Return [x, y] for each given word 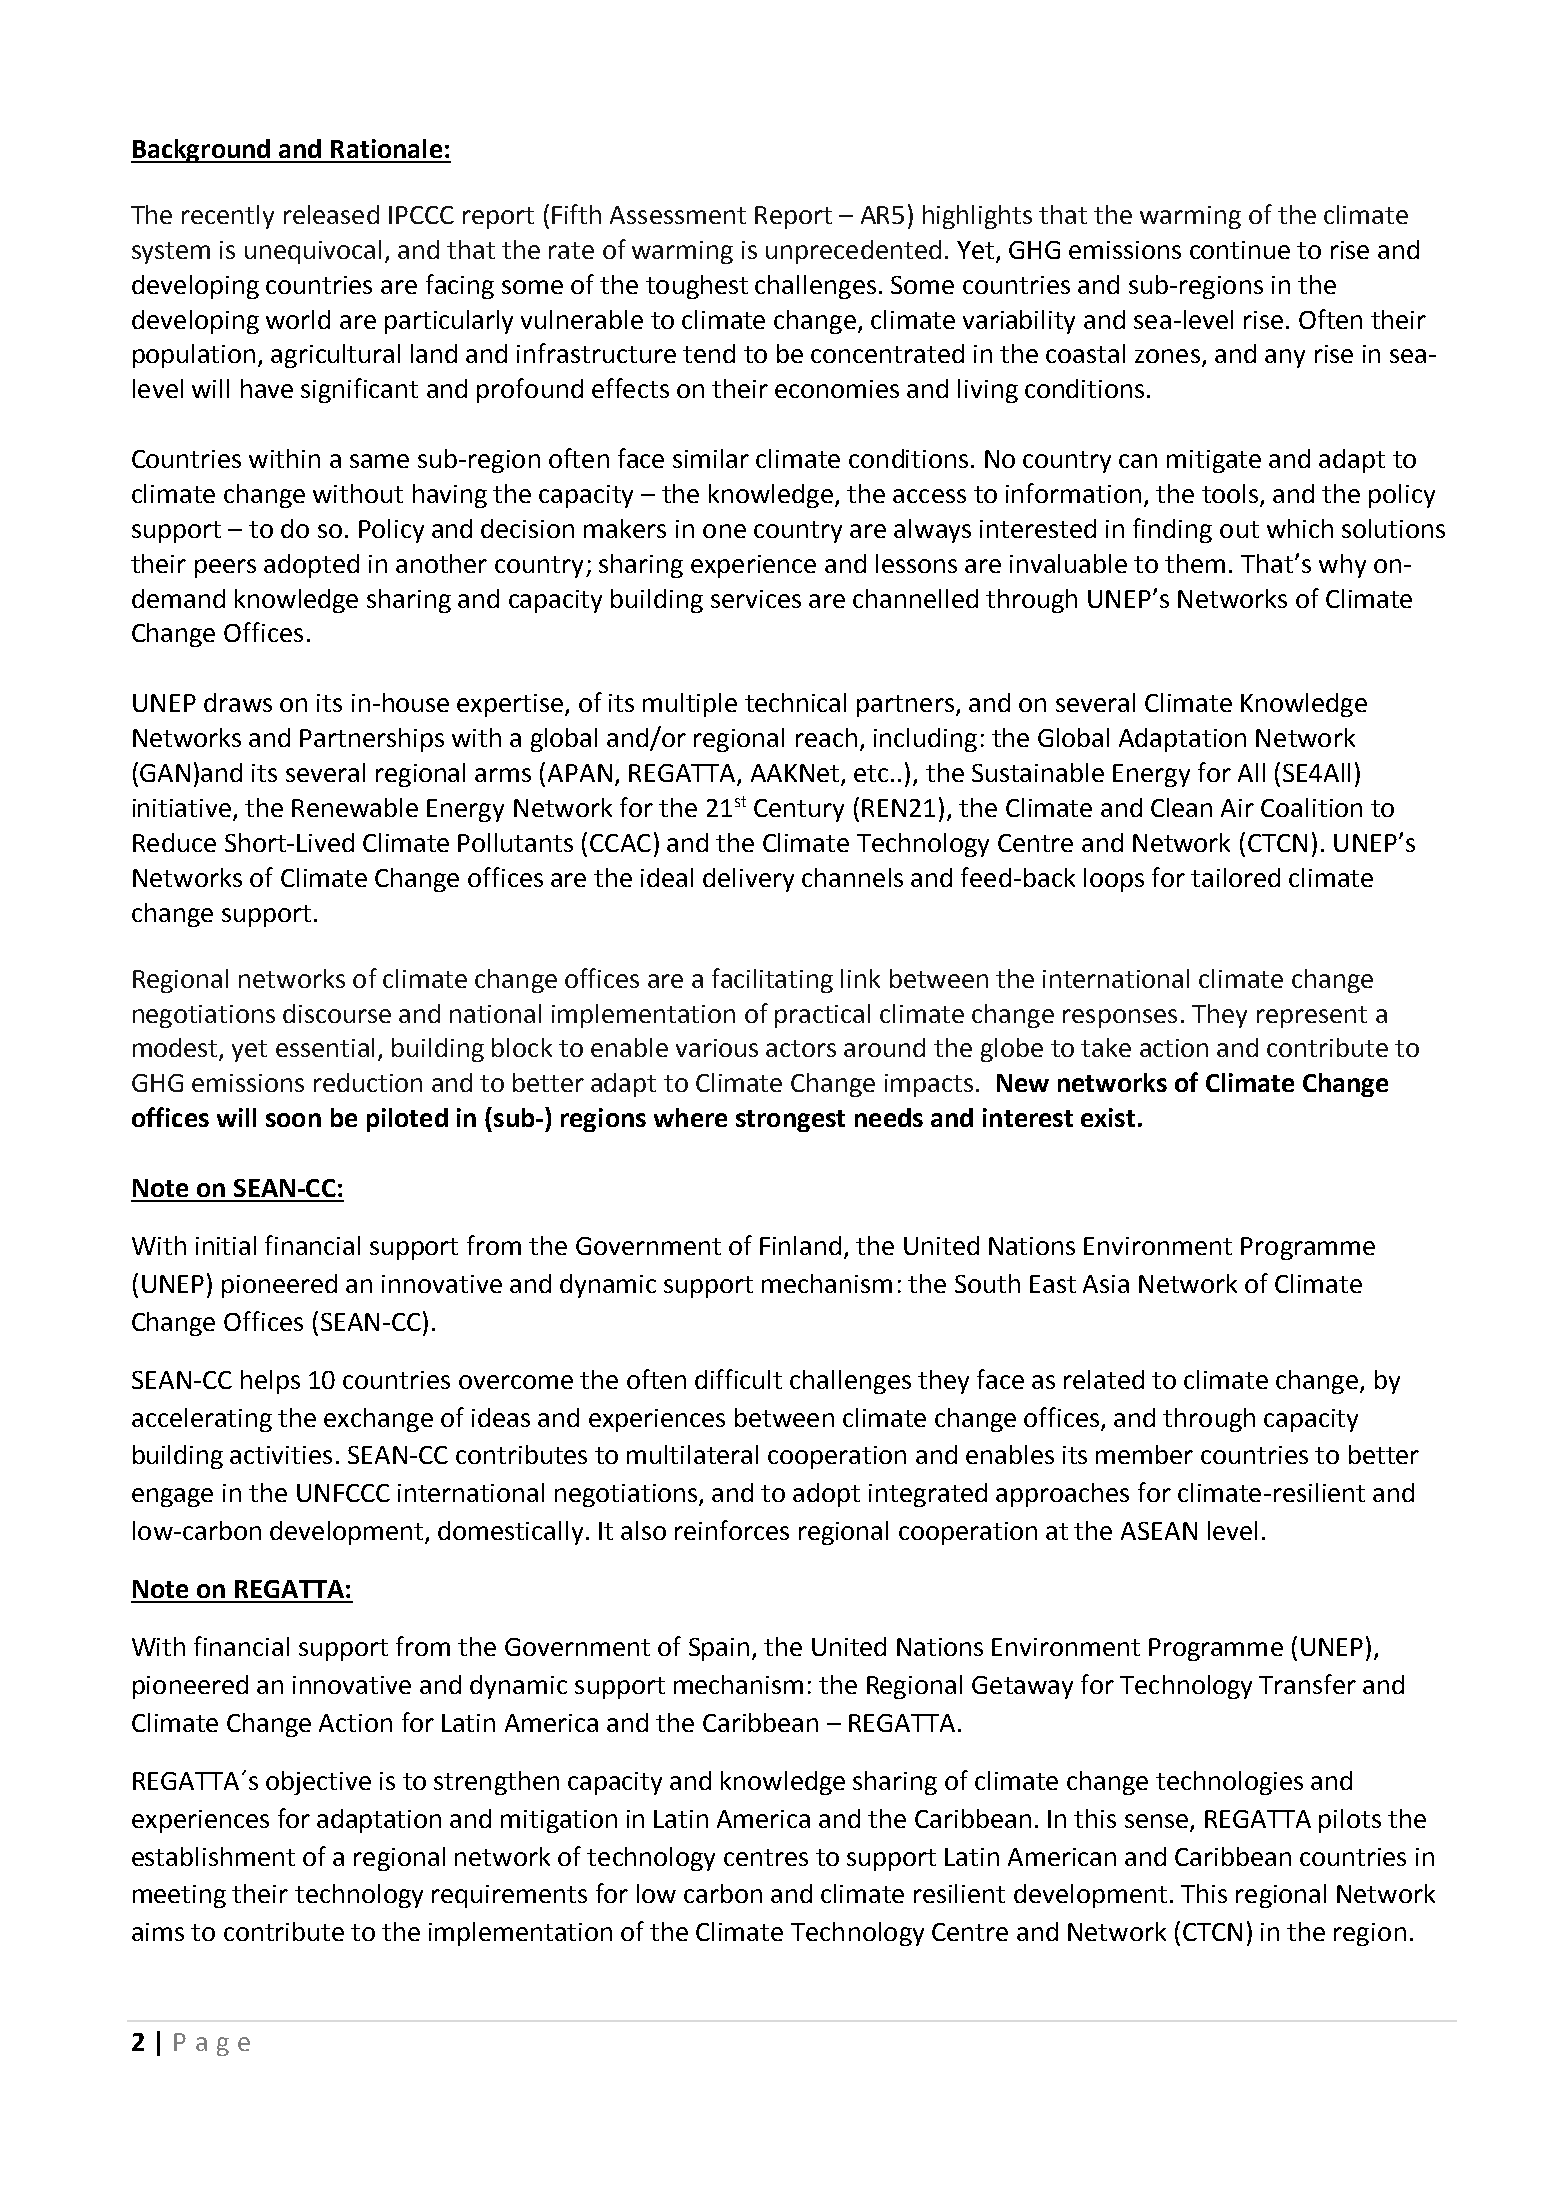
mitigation [559, 1821]
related [1104, 1379]
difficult [738, 1379]
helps [270, 1382]
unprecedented [853, 252]
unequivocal [313, 252]
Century [799, 810]
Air [1237, 808]
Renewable [355, 807]
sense [1158, 1822]
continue [1240, 250]
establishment [213, 1856]
